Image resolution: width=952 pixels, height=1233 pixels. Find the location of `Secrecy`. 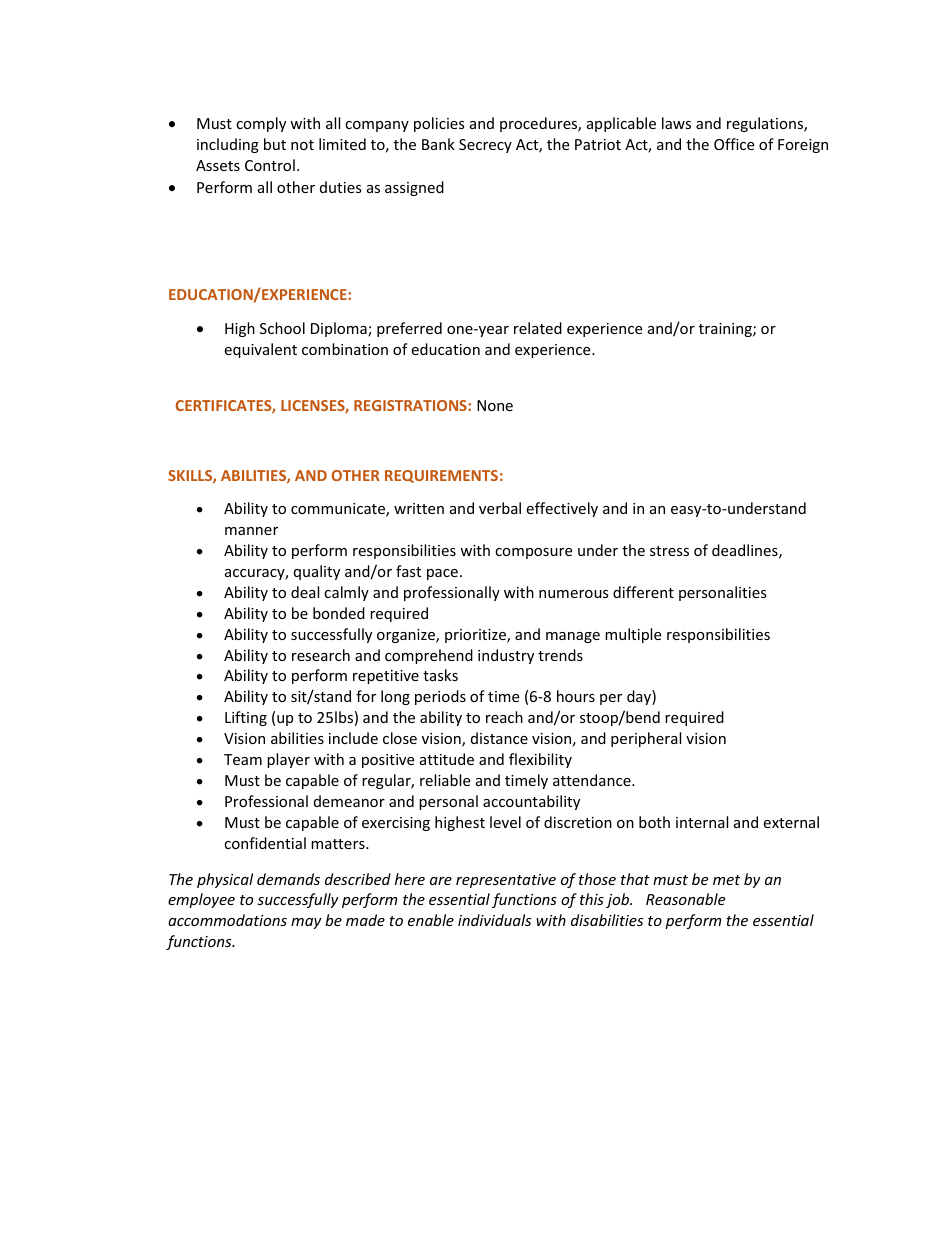

Secrecy is located at coordinates (485, 146).
